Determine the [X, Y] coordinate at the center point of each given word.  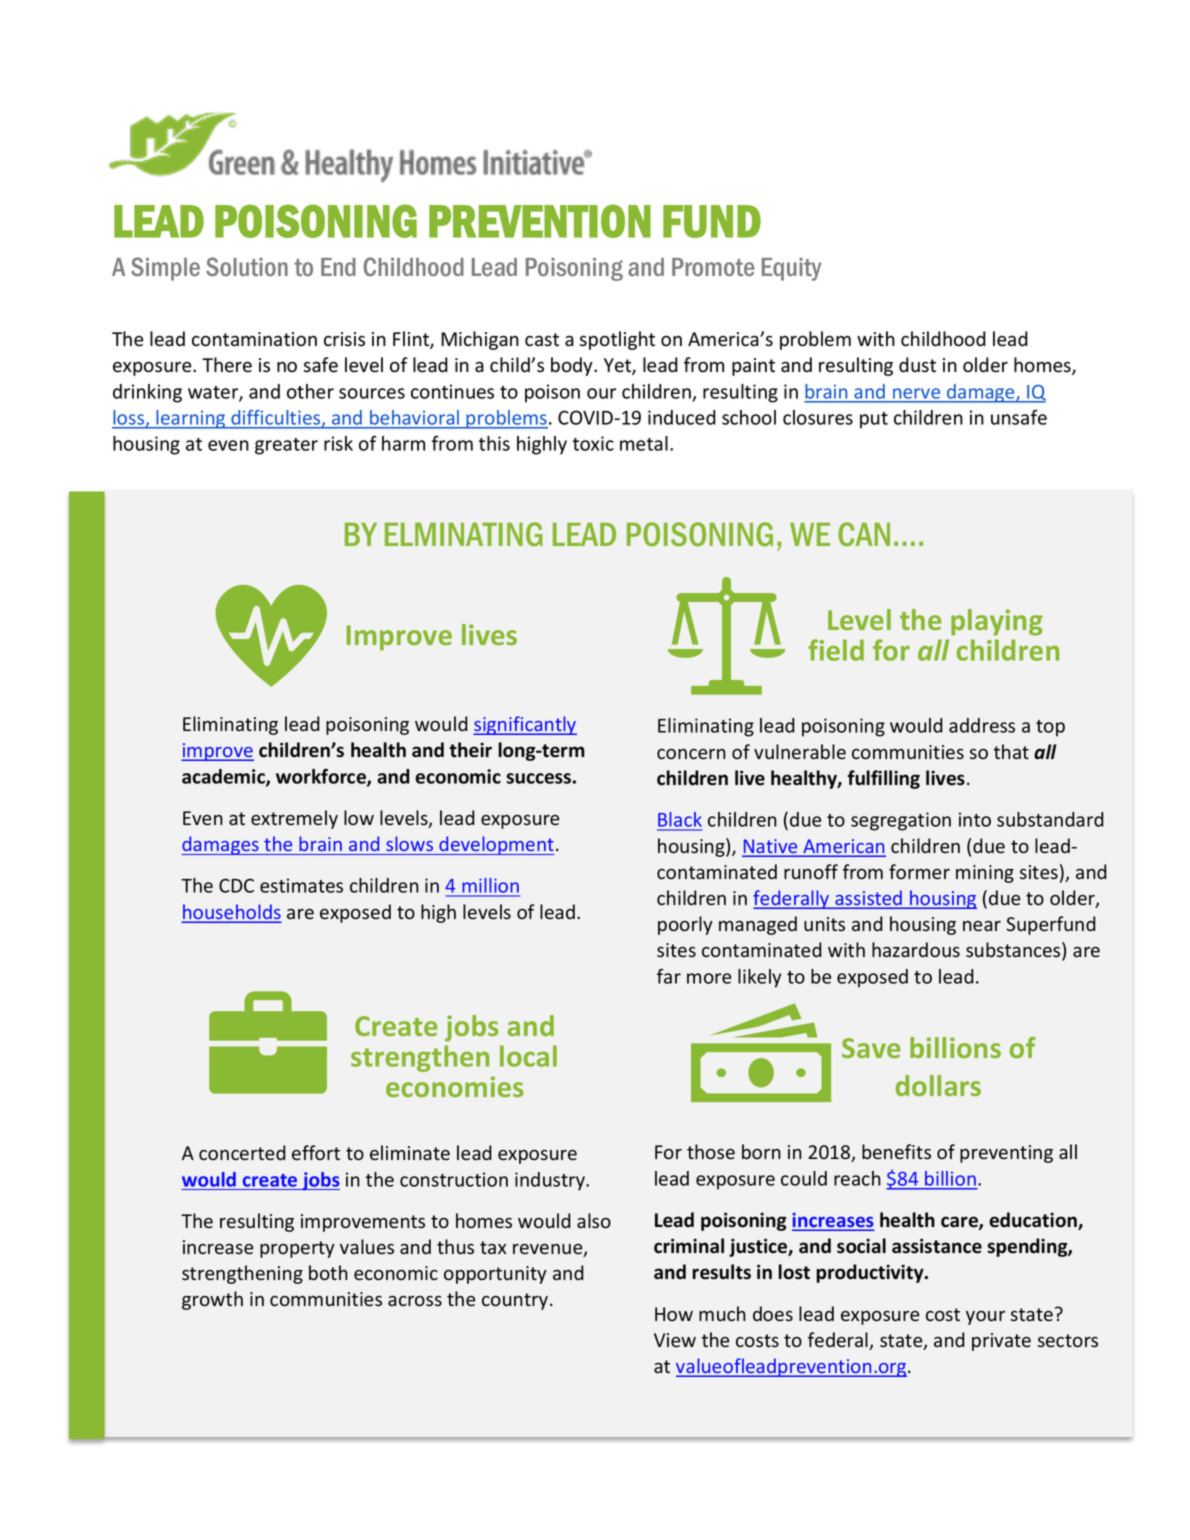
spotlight [617, 340]
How [674, 1314]
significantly [525, 725]
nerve [916, 393]
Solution [247, 266]
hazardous [916, 950]
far [669, 976]
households [231, 913]
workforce [322, 777]
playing [997, 622]
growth [212, 1300]
